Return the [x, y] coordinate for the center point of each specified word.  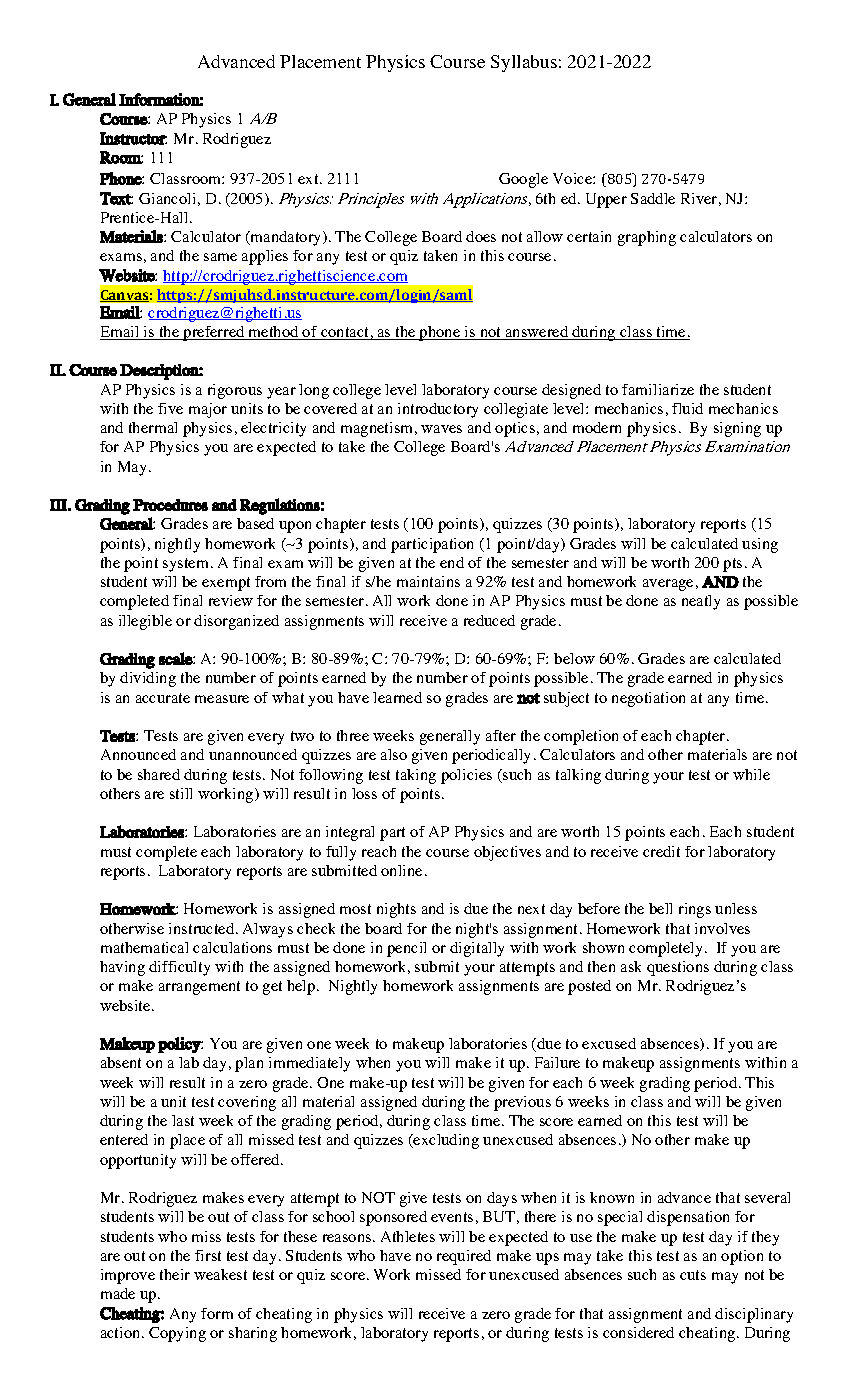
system [187, 565]
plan [249, 1064]
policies [466, 776]
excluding [445, 1141]
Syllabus [524, 63]
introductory [438, 410]
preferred [214, 333]
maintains [428, 581]
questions [678, 968]
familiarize [658, 389]
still [181, 793]
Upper [606, 200]
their [175, 1274]
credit [661, 851]
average [668, 585]
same [220, 257]
